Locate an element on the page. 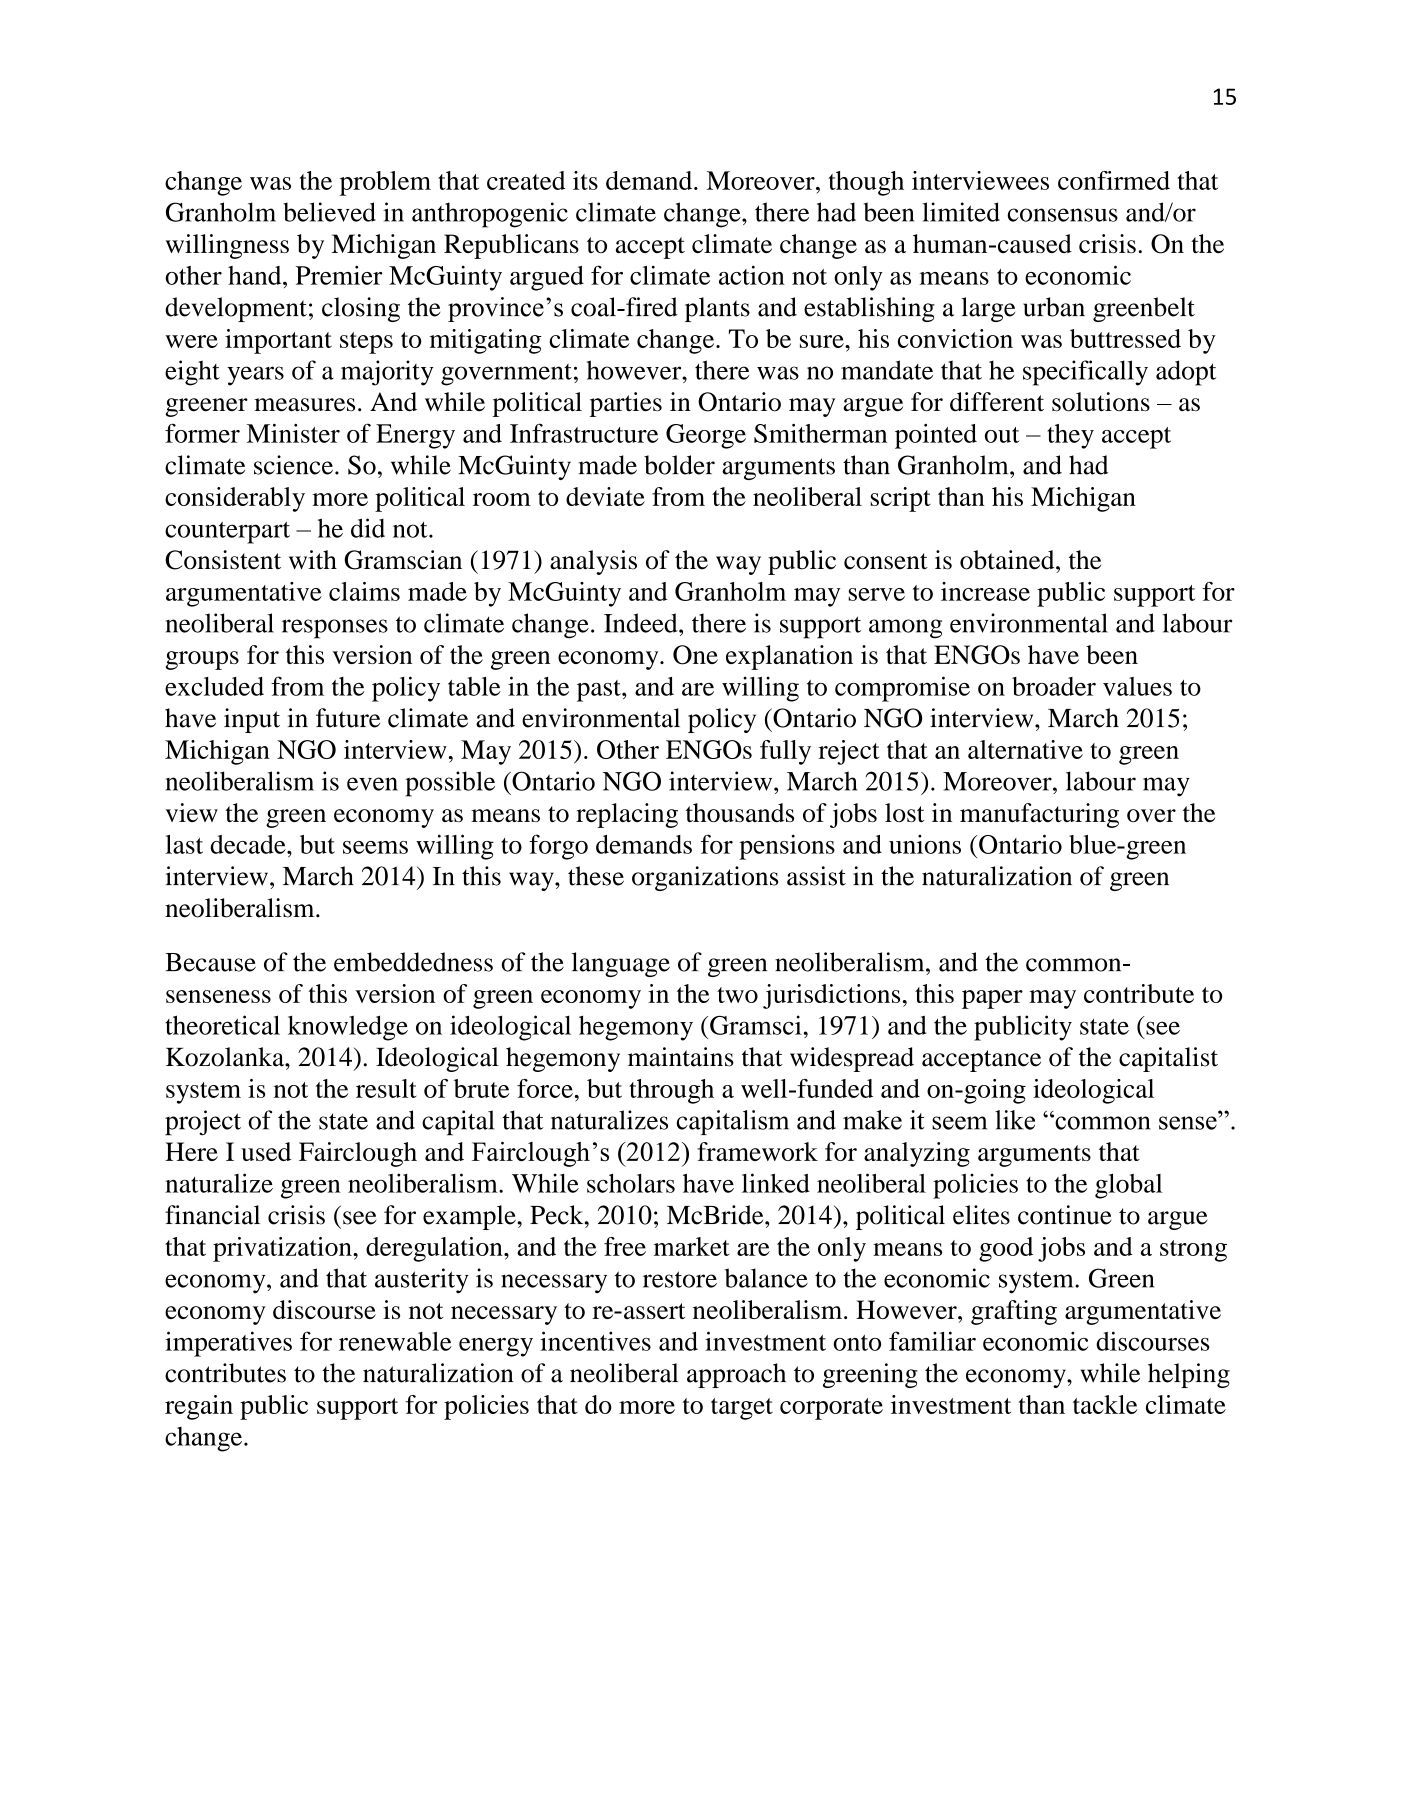 This page has width=1402, height=1814. believed is located at coordinates (329, 212).
